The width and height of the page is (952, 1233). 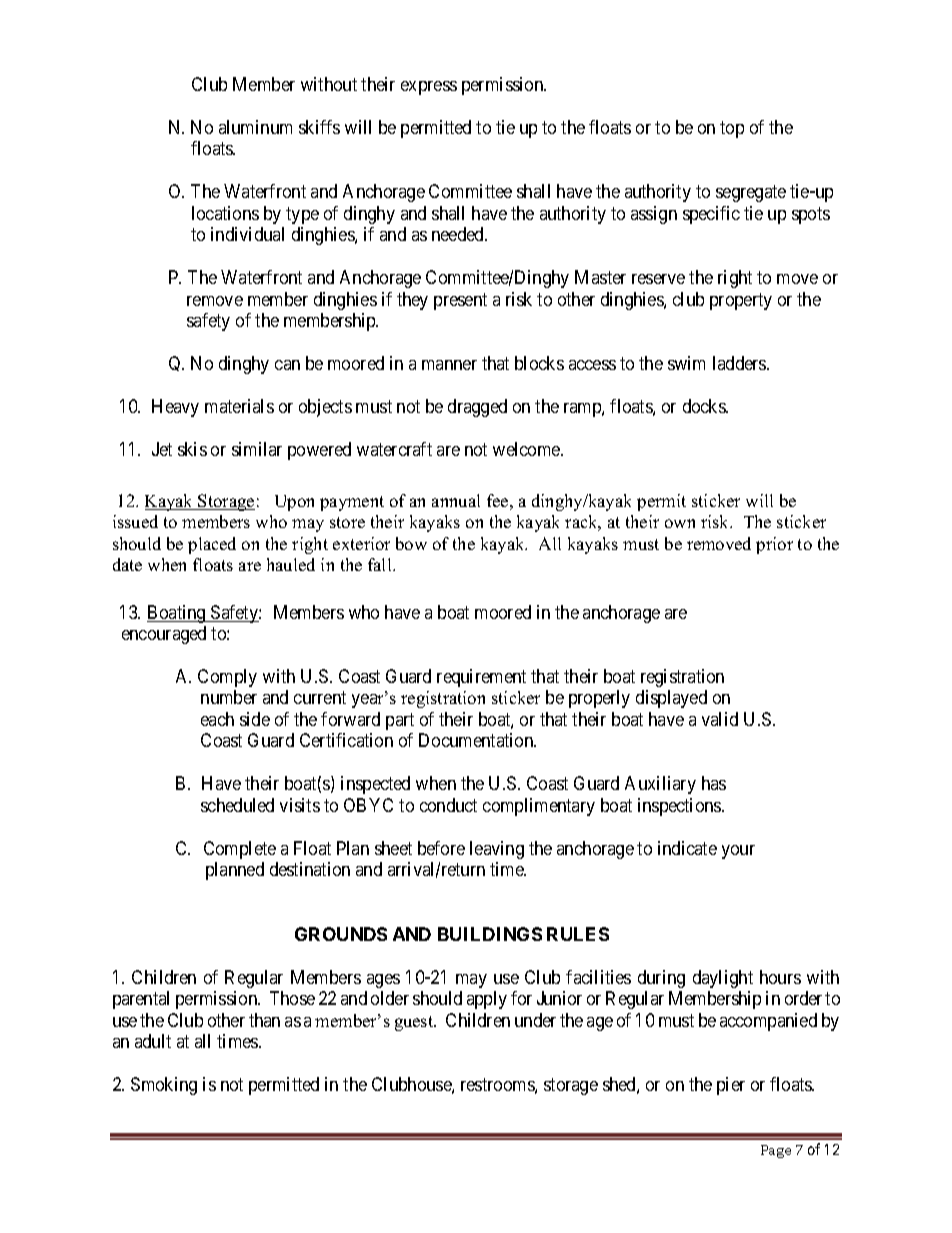 What do you see at coordinates (415, 1023) in the page?
I see `guest` at bounding box center [415, 1023].
